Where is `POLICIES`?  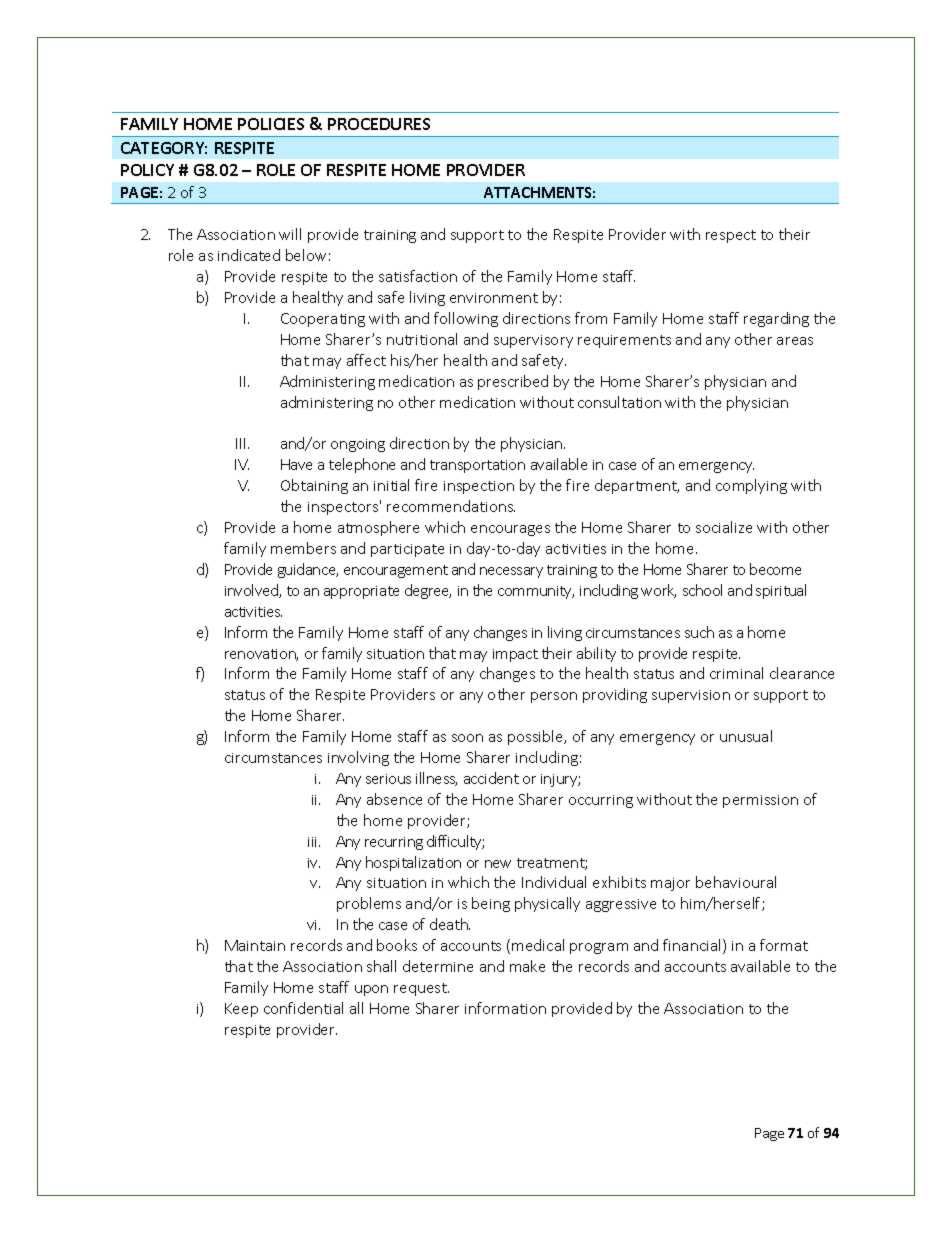
POLICIES is located at coordinates (271, 124).
